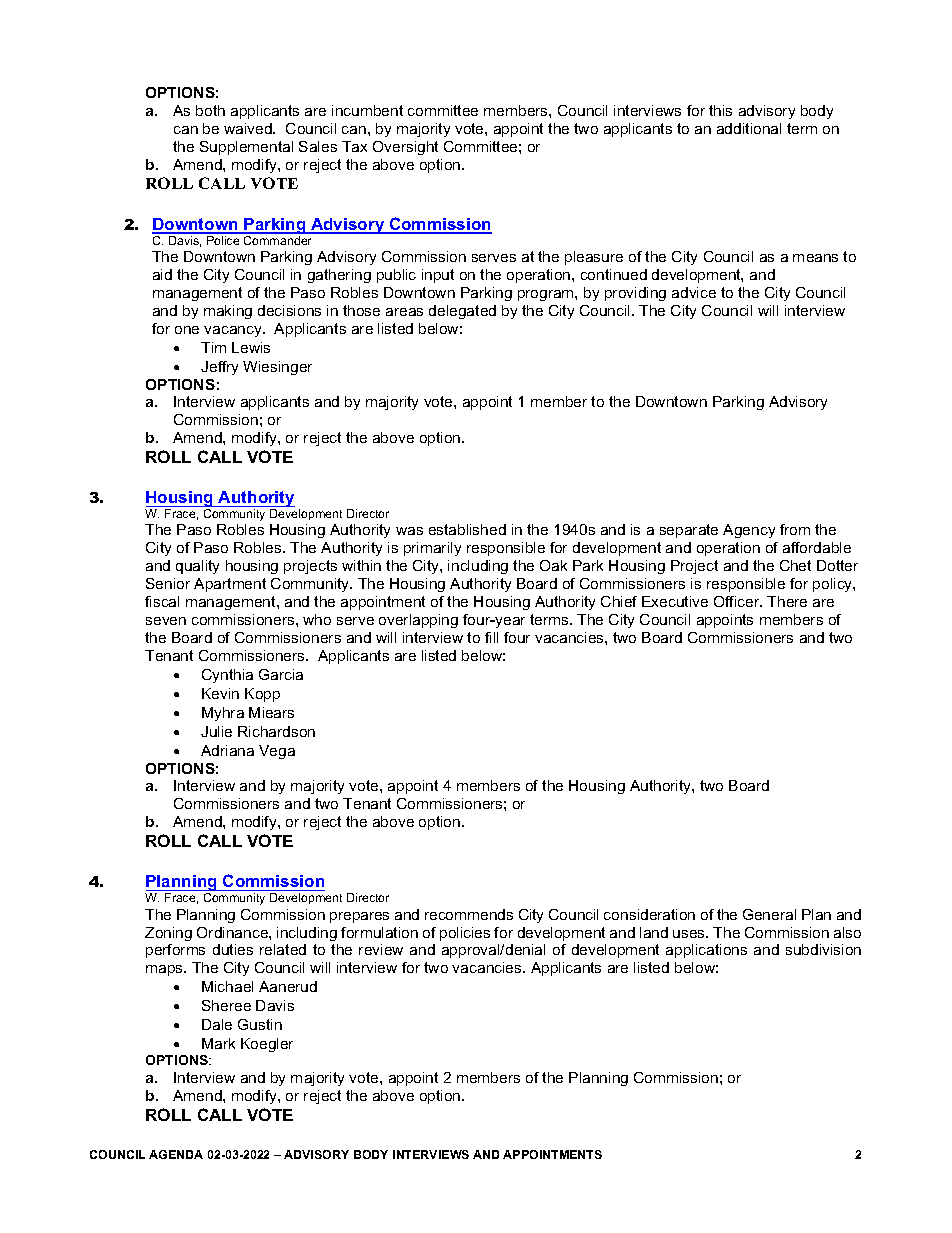 The width and height of the screenshot is (952, 1233). Describe the element at coordinates (465, 934) in the screenshot. I see `policies` at that location.
